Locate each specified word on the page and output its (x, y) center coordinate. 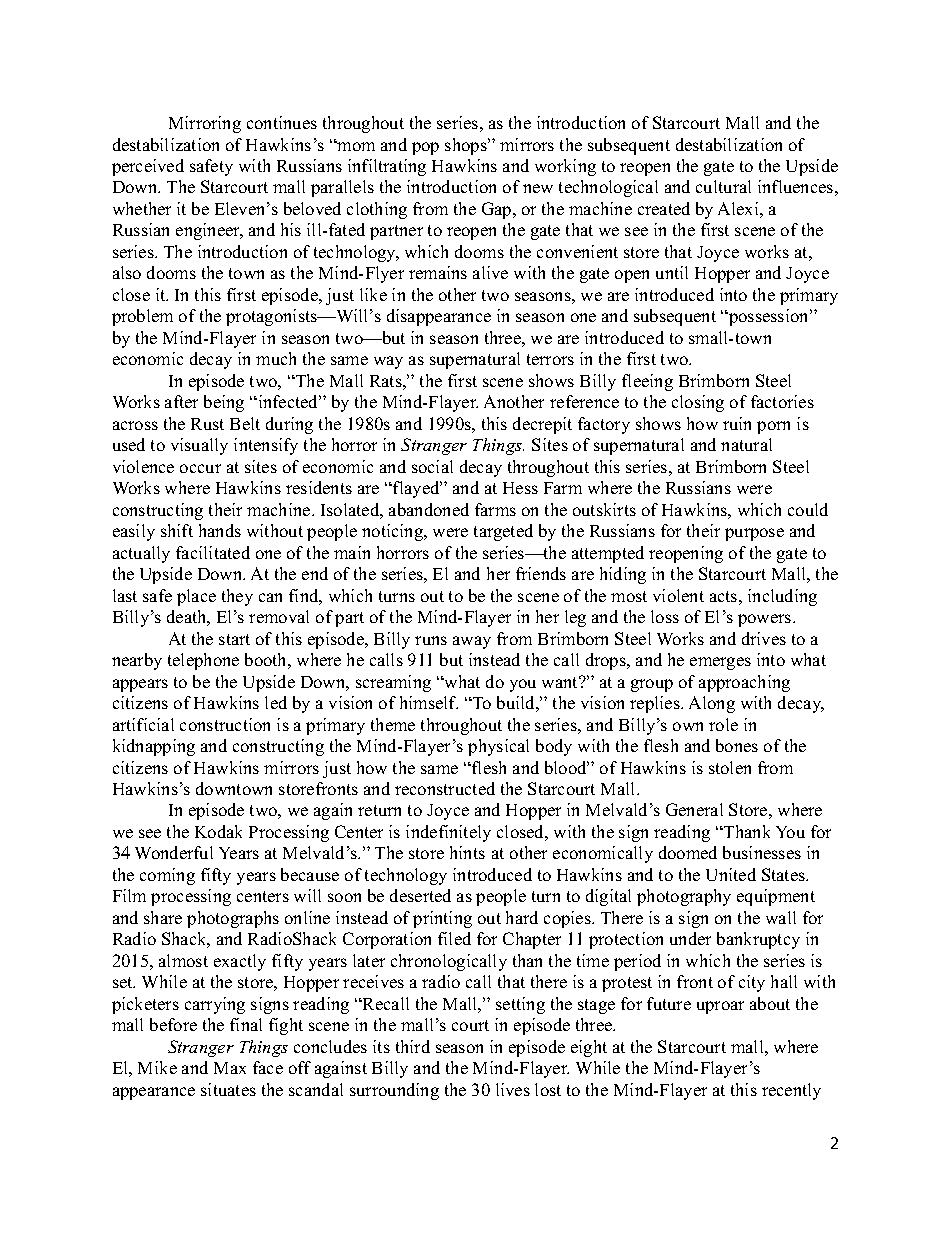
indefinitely (448, 833)
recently (791, 1091)
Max (230, 1068)
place (196, 597)
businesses (762, 852)
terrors (550, 359)
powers (766, 620)
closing (698, 403)
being (224, 403)
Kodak (218, 831)
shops (467, 146)
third (413, 1046)
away (472, 642)
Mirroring (205, 124)
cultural (723, 186)
